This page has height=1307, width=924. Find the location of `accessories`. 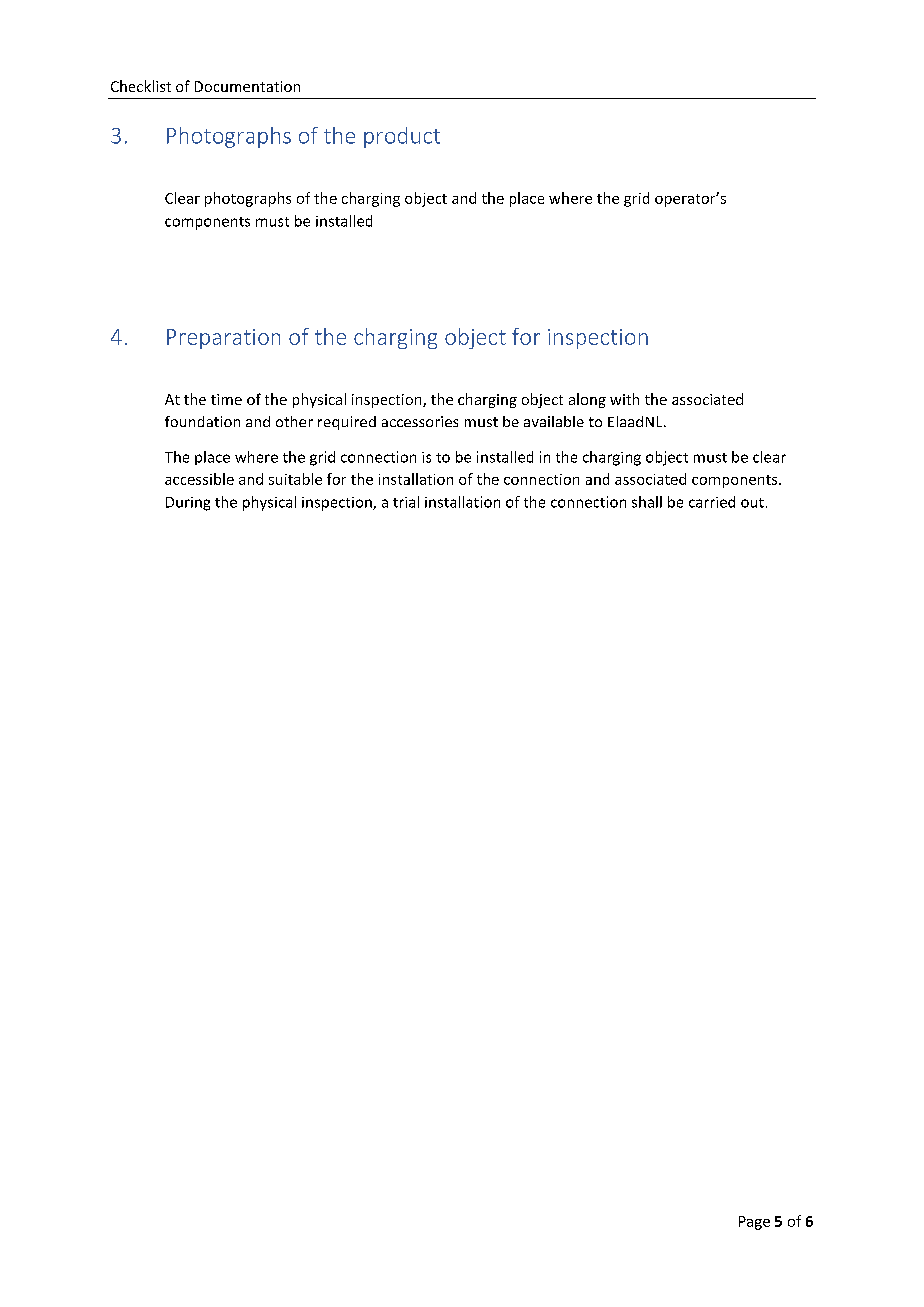

accessories is located at coordinates (420, 421).
